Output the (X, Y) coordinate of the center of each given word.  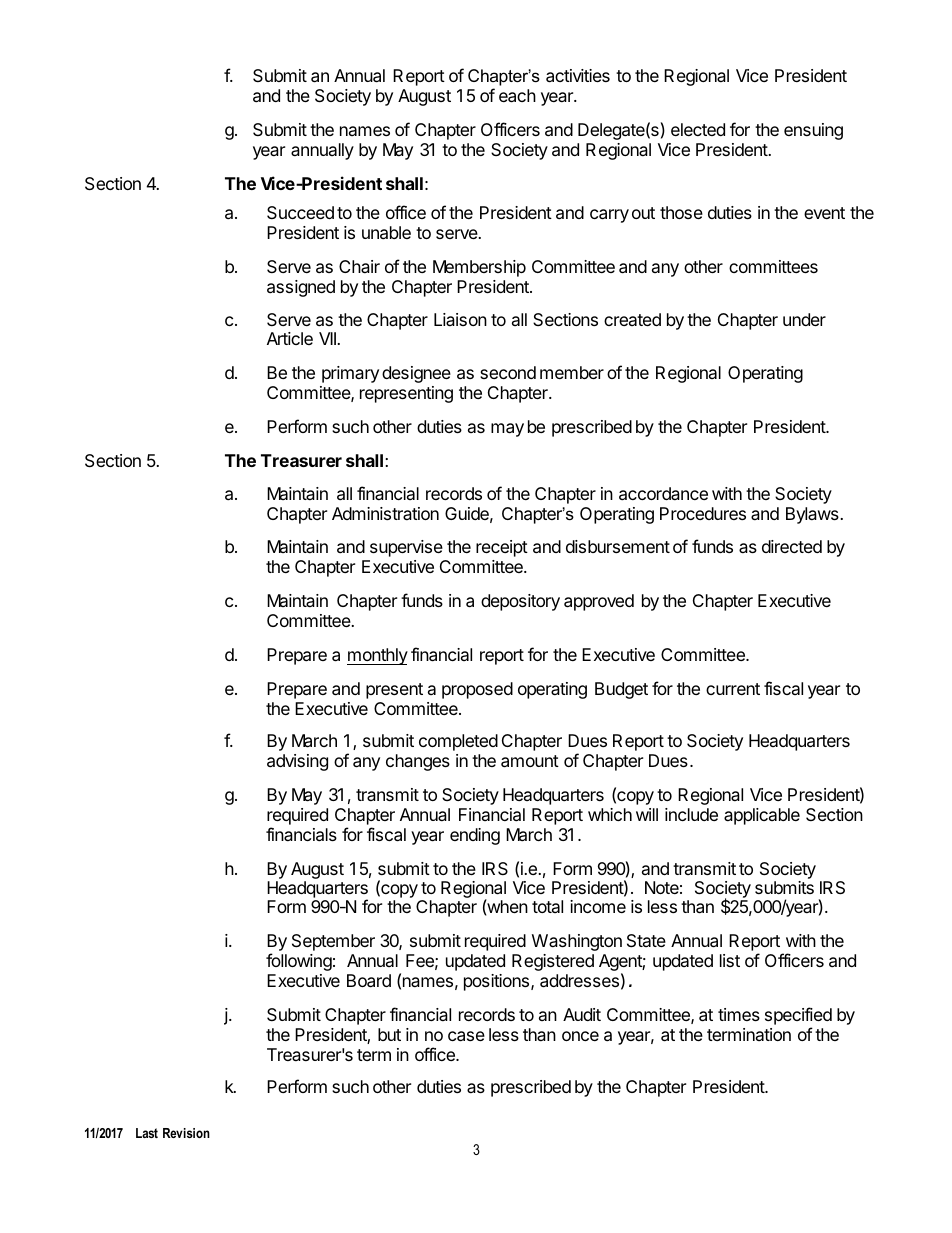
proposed (477, 690)
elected (698, 129)
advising (297, 762)
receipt (502, 548)
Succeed (300, 212)
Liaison (460, 319)
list (730, 960)
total (547, 906)
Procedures (703, 513)
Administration (385, 513)
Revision (186, 1133)
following (299, 962)
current (733, 689)
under (804, 319)
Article (290, 338)
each (517, 96)
